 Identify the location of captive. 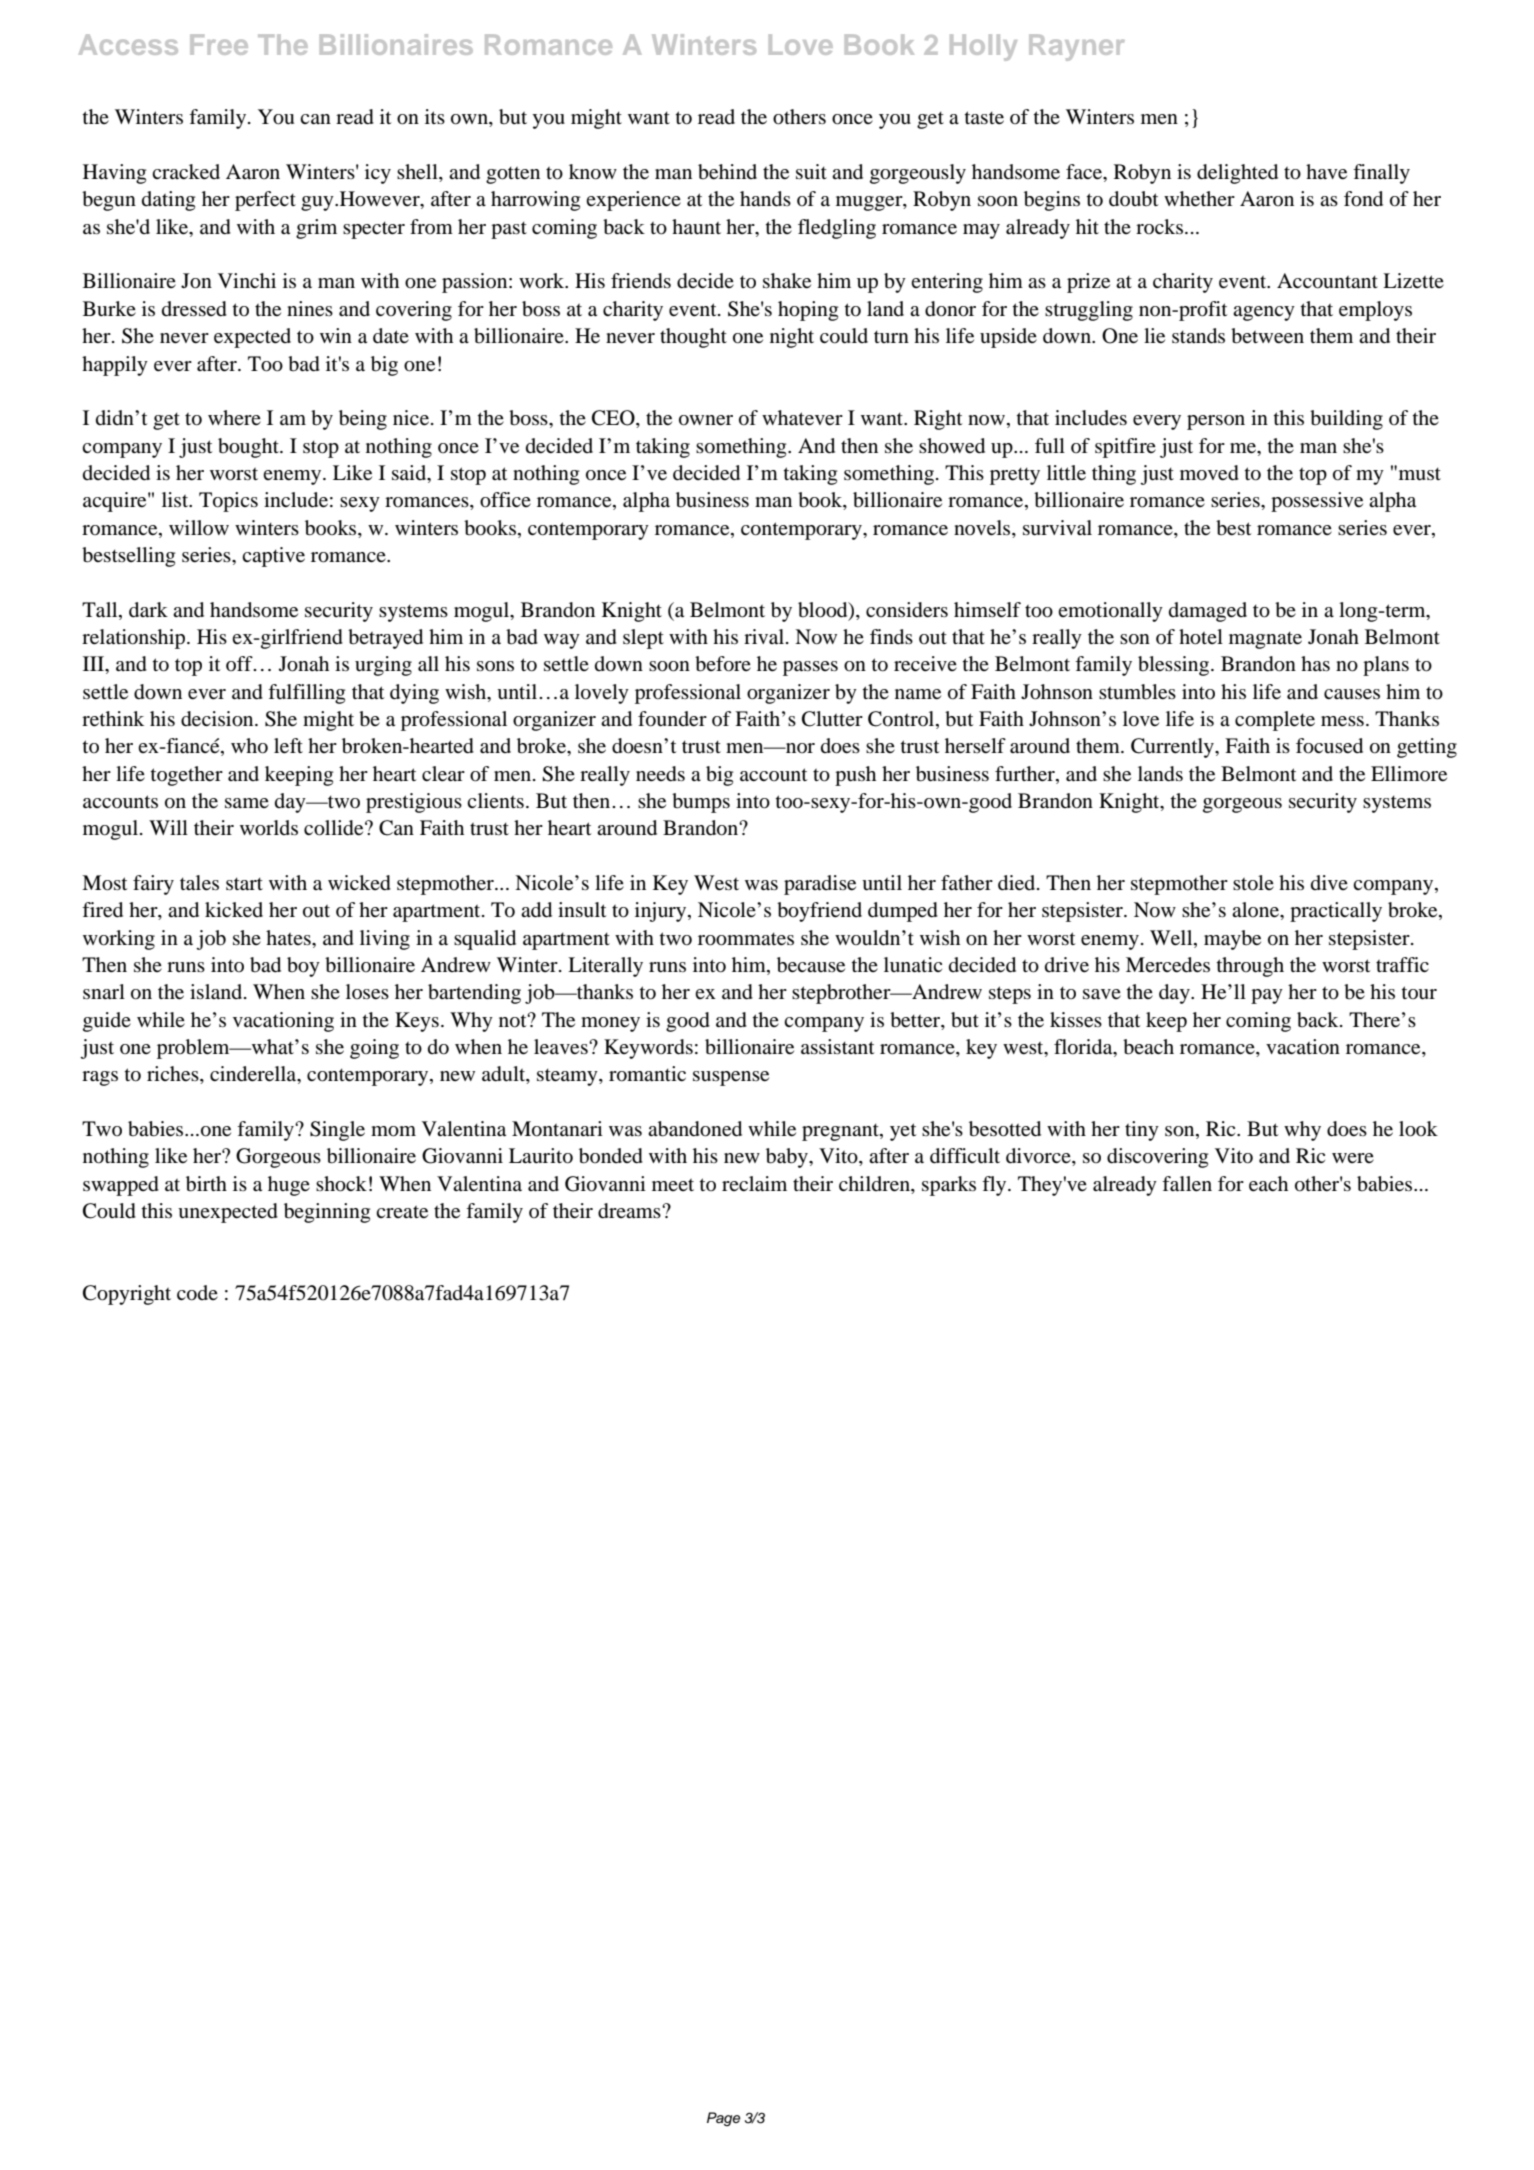
(273, 557).
